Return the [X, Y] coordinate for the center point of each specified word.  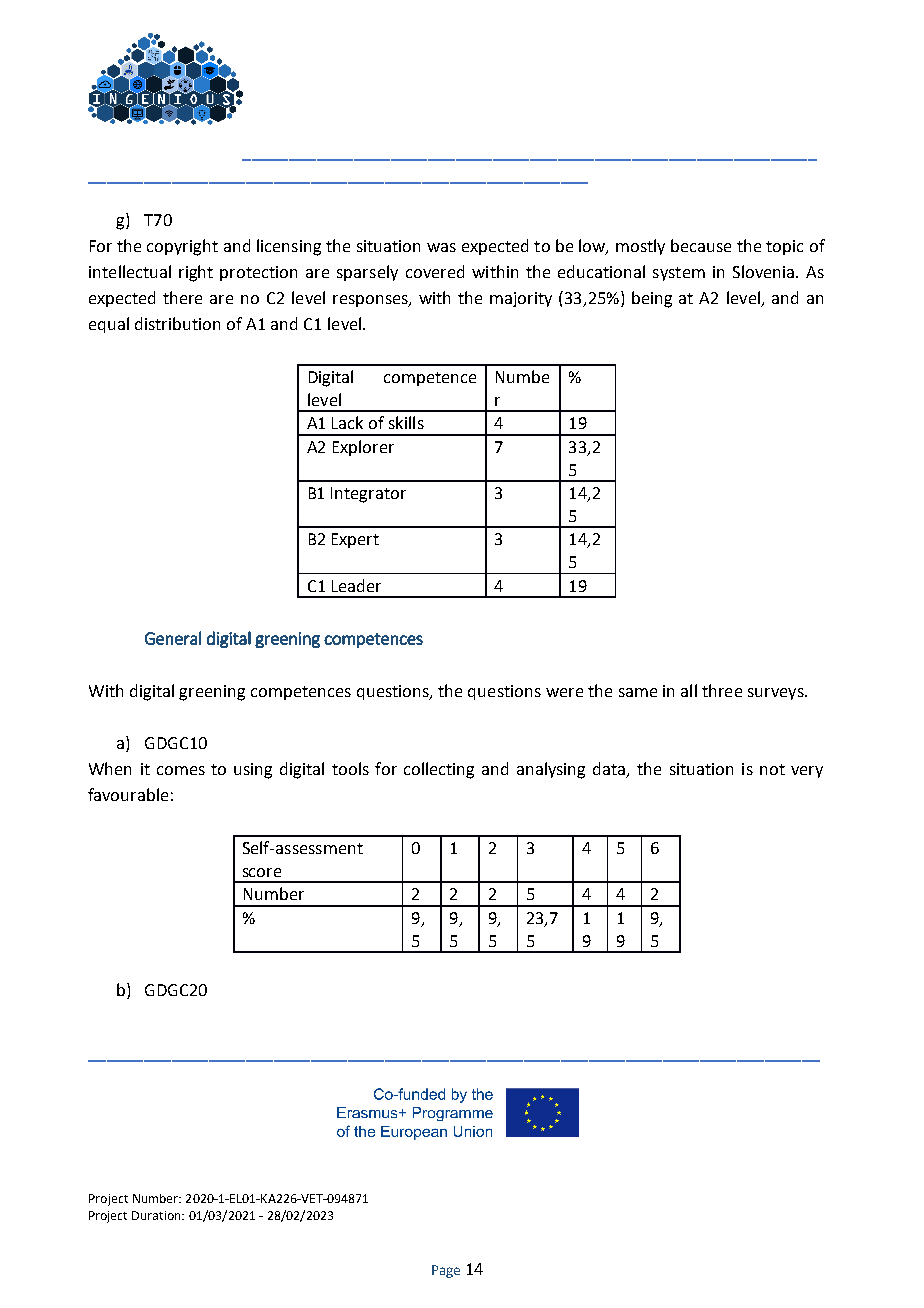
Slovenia [765, 271]
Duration [157, 1215]
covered [435, 271]
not [772, 769]
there [182, 297]
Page [446, 1271]
